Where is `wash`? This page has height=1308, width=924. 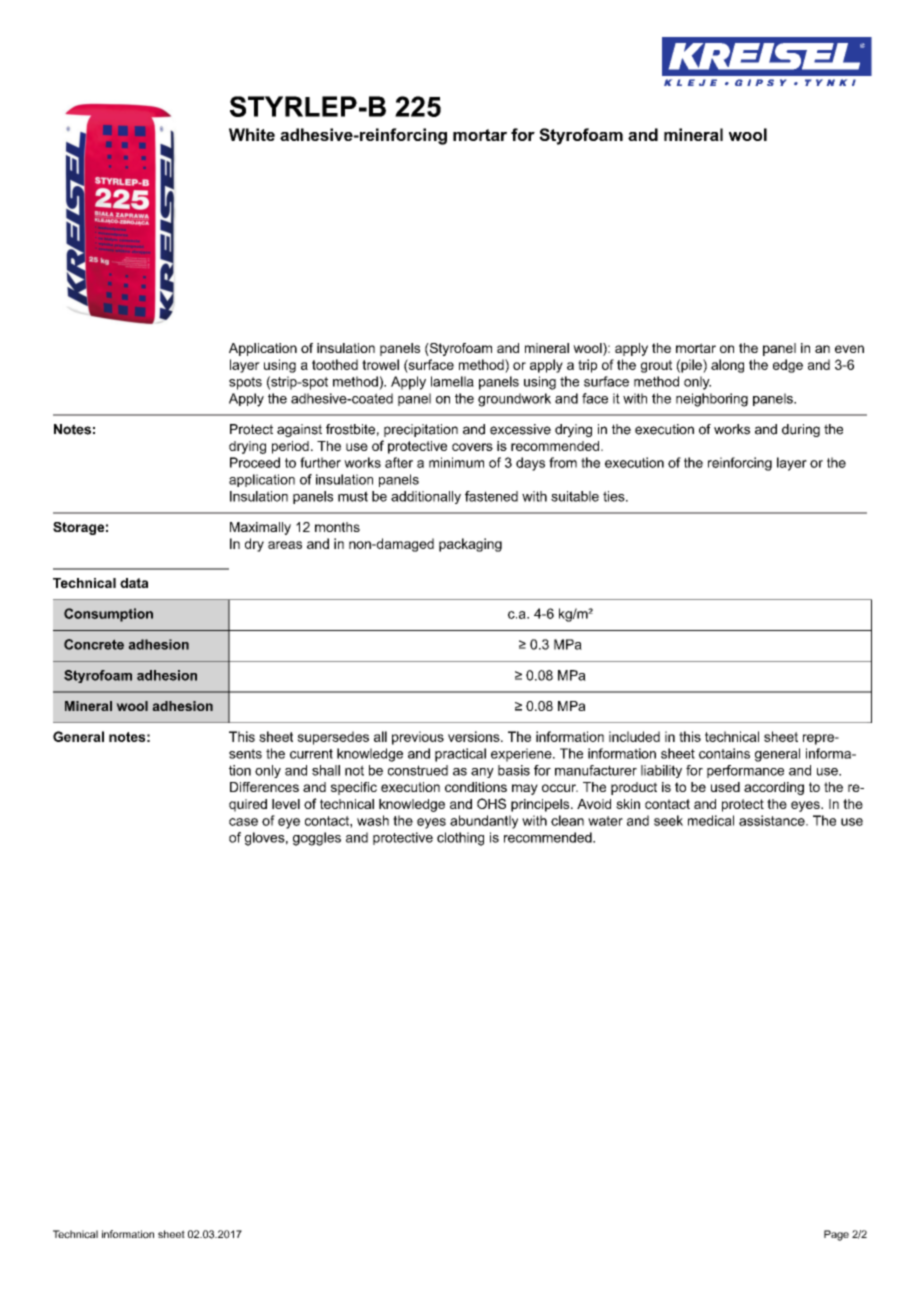
wash is located at coordinates (373, 820).
